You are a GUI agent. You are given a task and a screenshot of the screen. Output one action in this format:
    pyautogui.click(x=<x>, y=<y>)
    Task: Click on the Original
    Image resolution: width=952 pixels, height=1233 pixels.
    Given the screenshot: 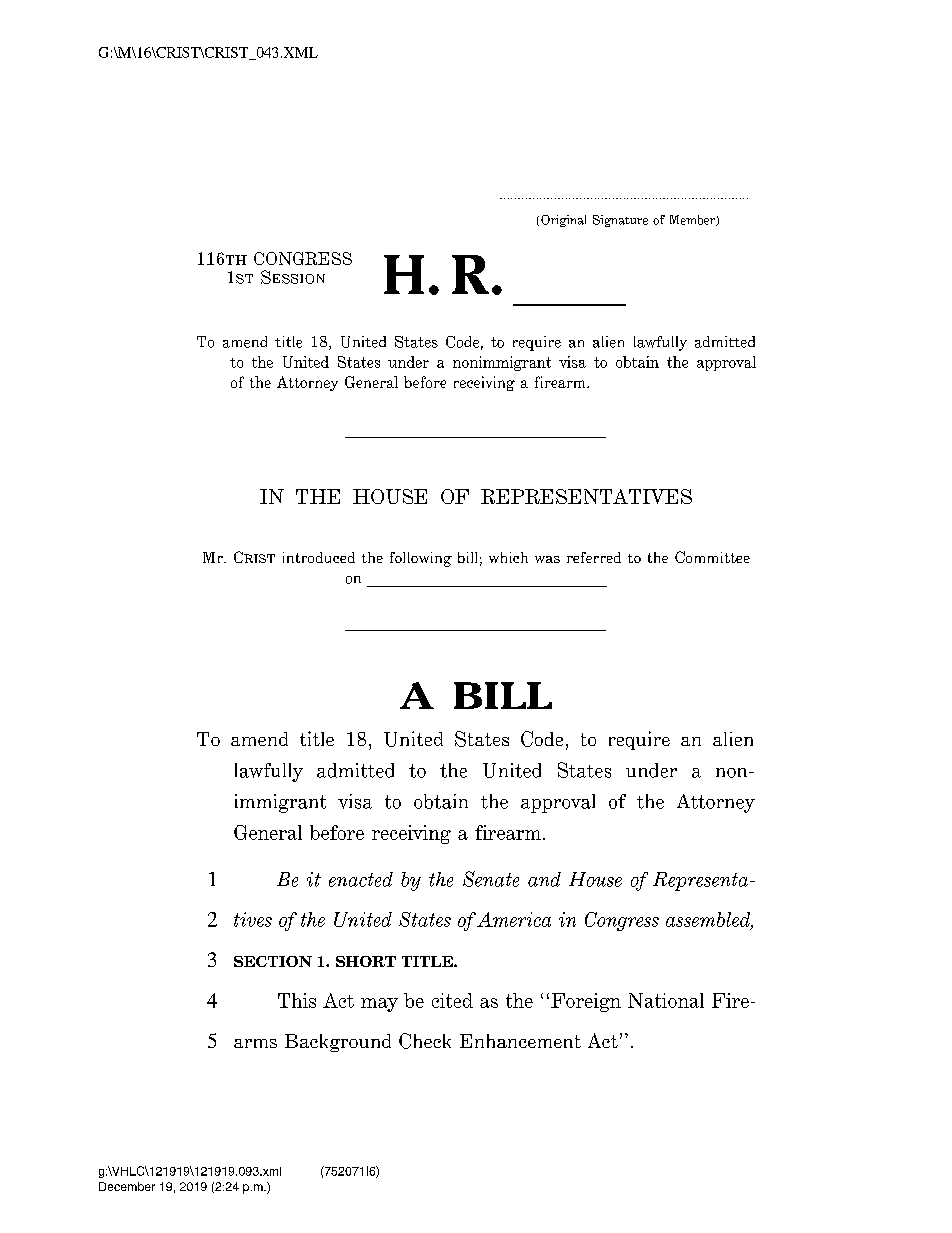 What is the action you would take?
    pyautogui.click(x=563, y=221)
